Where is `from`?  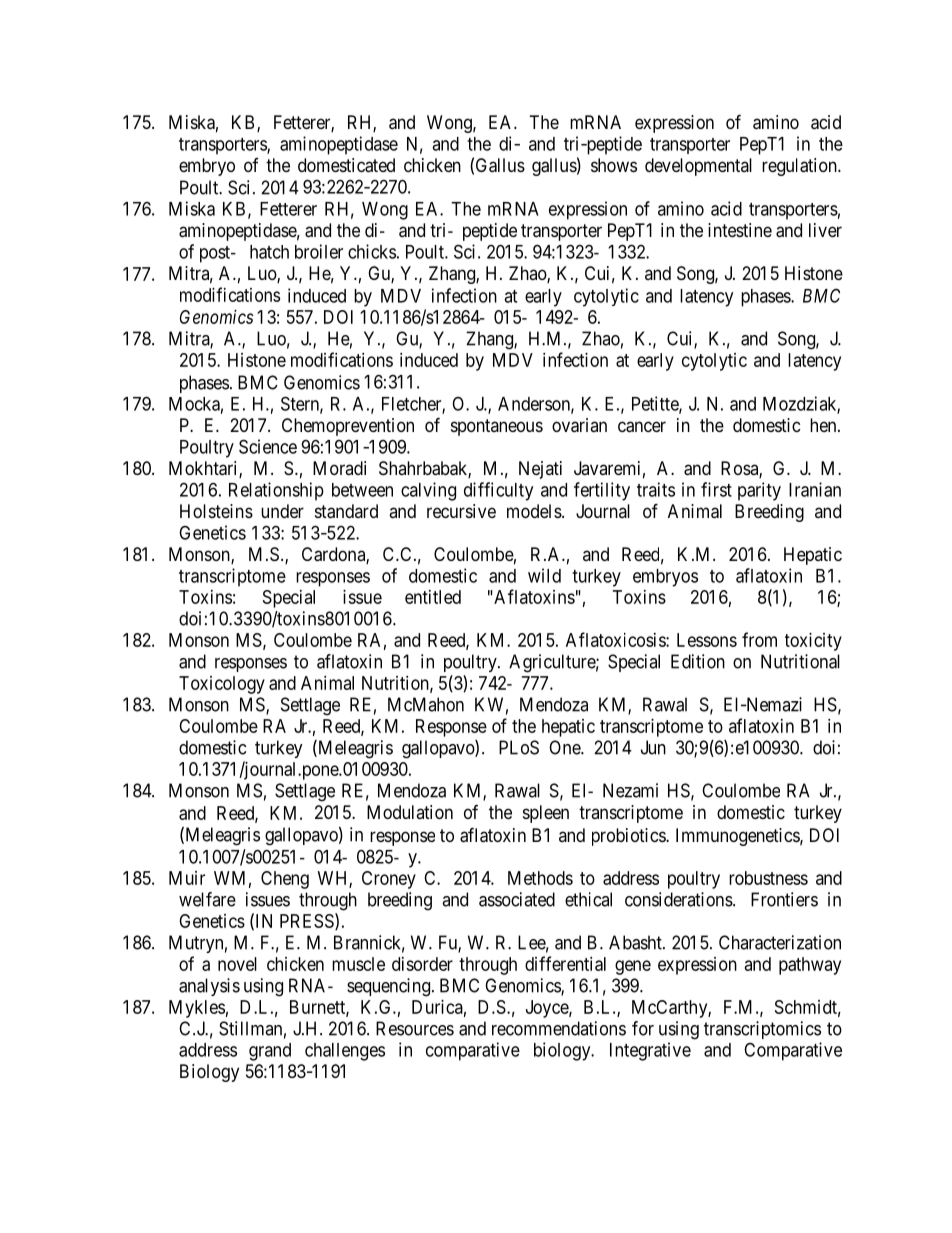
from is located at coordinates (759, 639).
